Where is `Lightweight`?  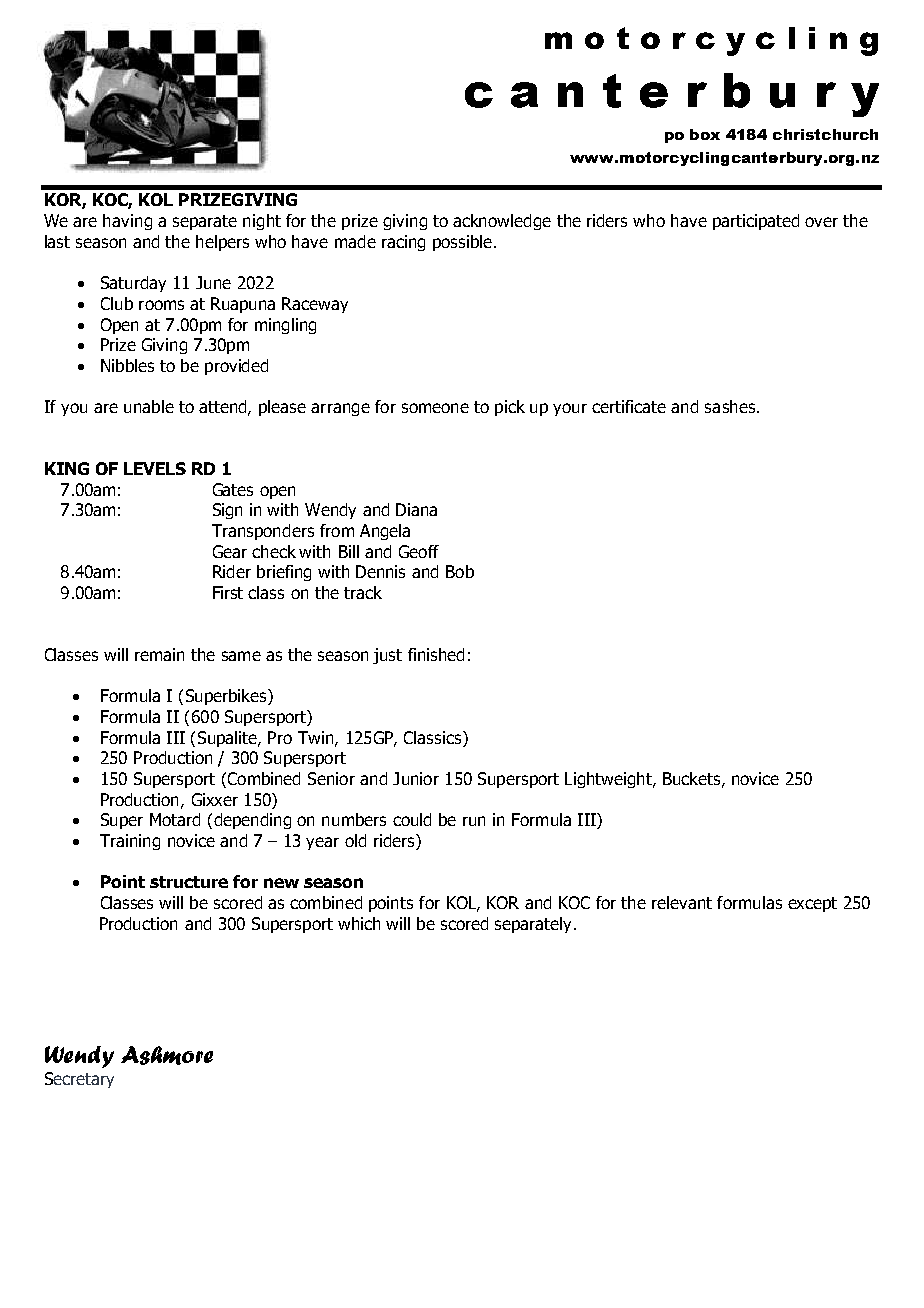 Lightweight is located at coordinates (609, 780).
